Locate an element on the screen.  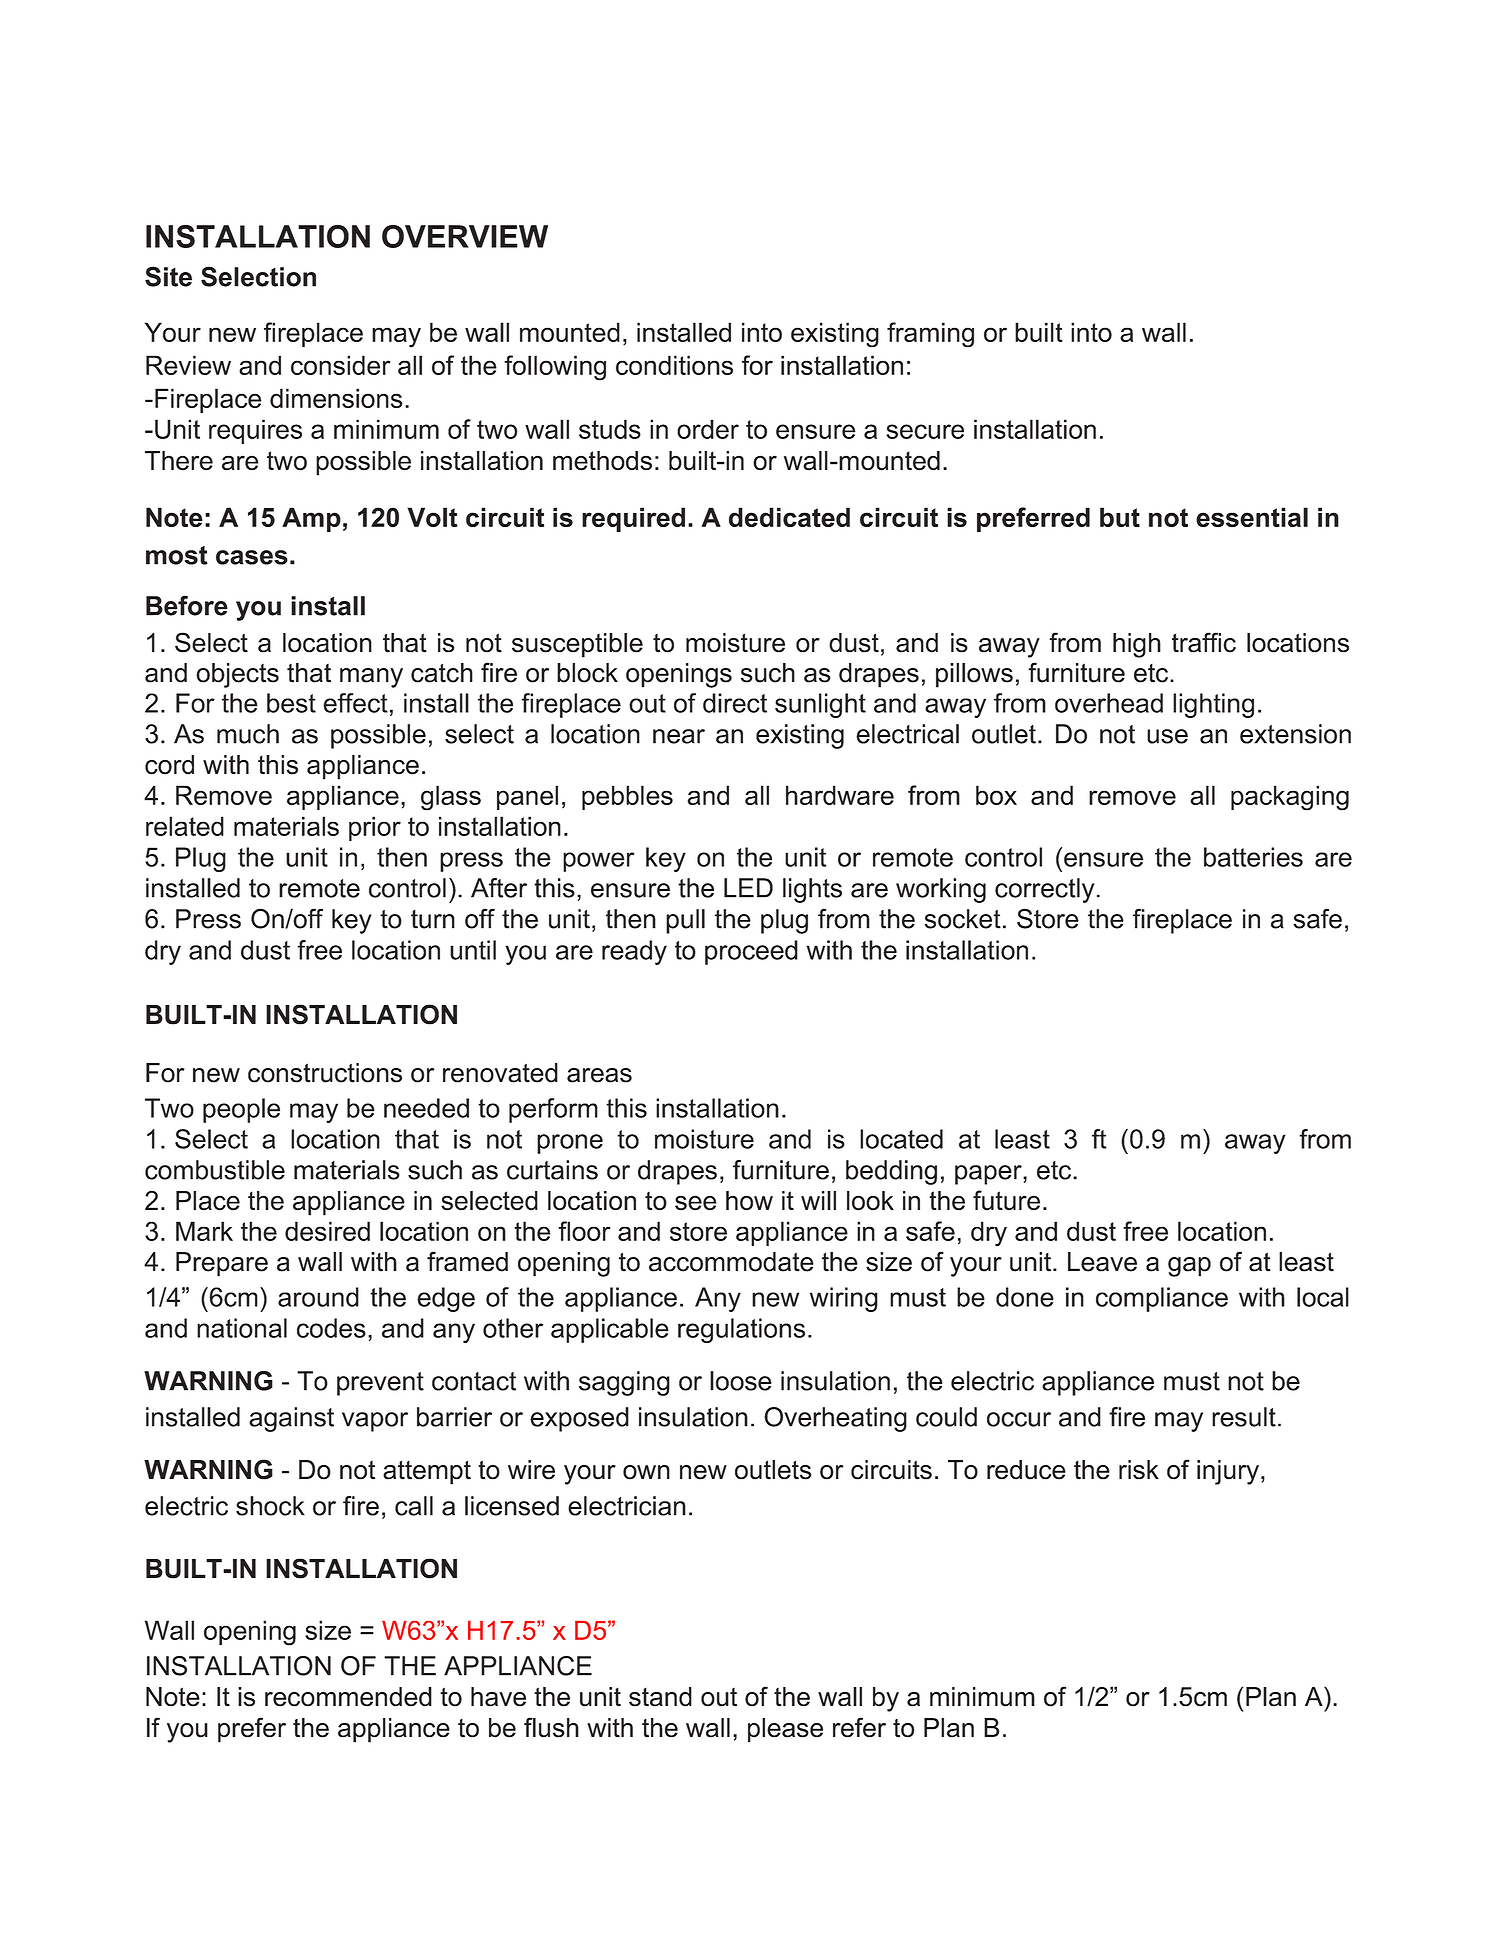
injury is located at coordinates (1228, 1472).
